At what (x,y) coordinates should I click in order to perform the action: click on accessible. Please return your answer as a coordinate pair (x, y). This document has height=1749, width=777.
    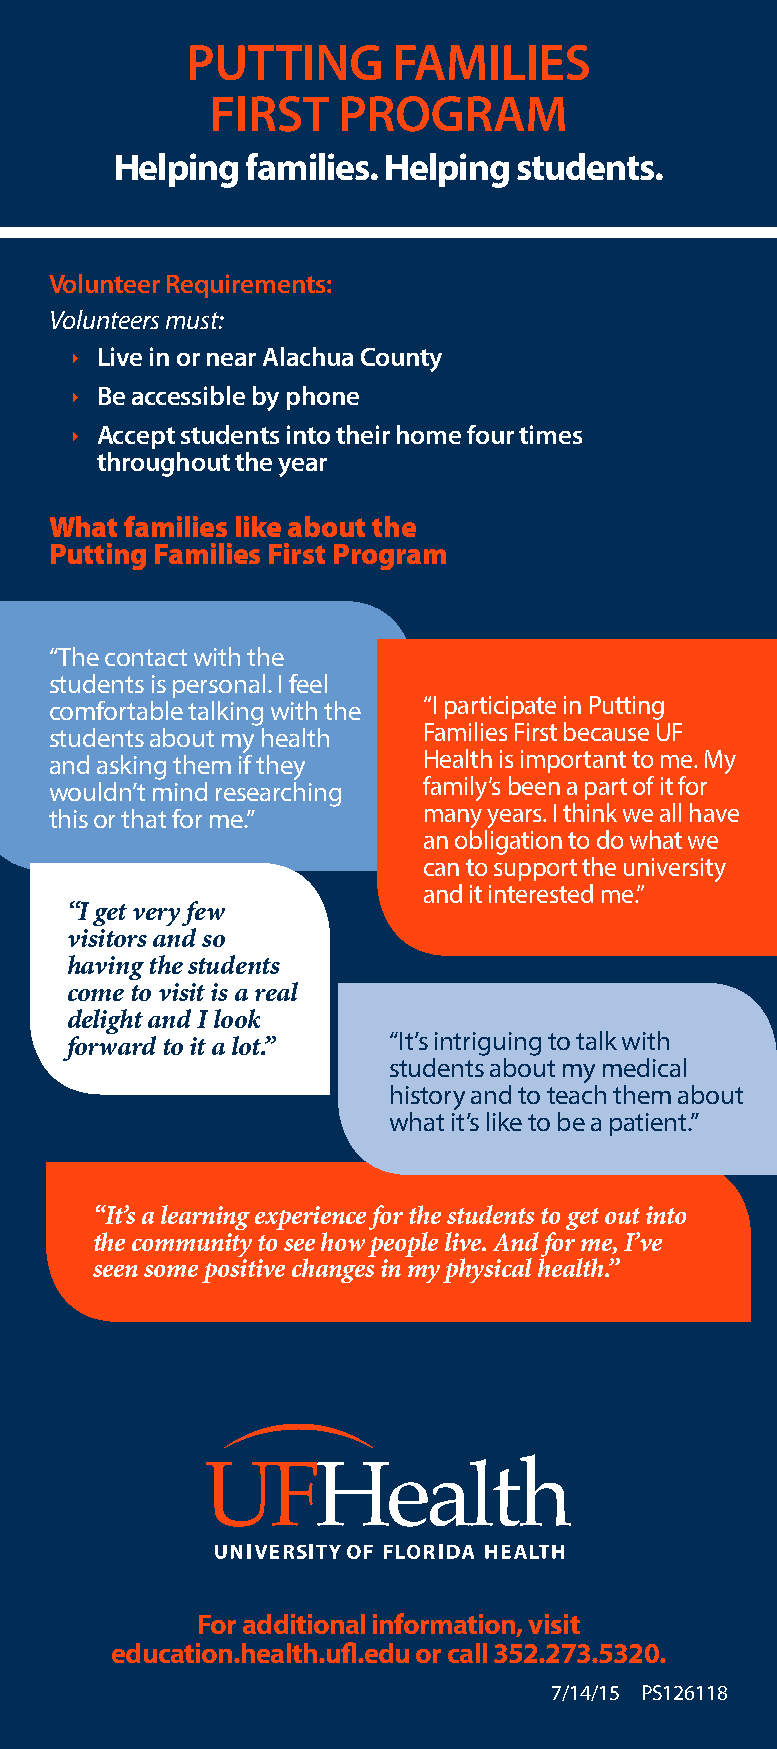
    Looking at the image, I should click on (188, 395).
